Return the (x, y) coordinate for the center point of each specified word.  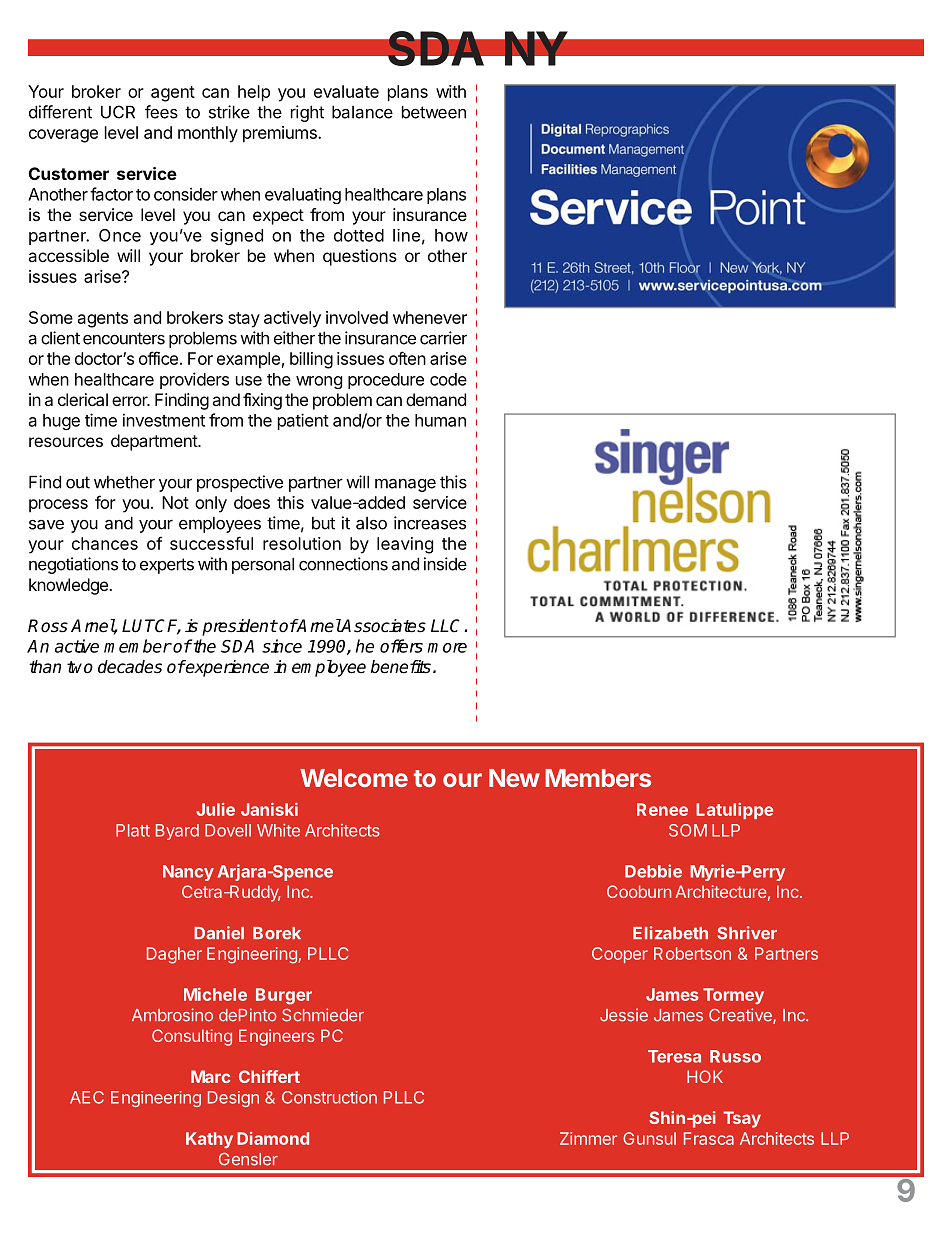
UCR (118, 112)
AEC (87, 1097)
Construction (329, 1097)
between (434, 112)
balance (362, 112)
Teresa (674, 1056)
